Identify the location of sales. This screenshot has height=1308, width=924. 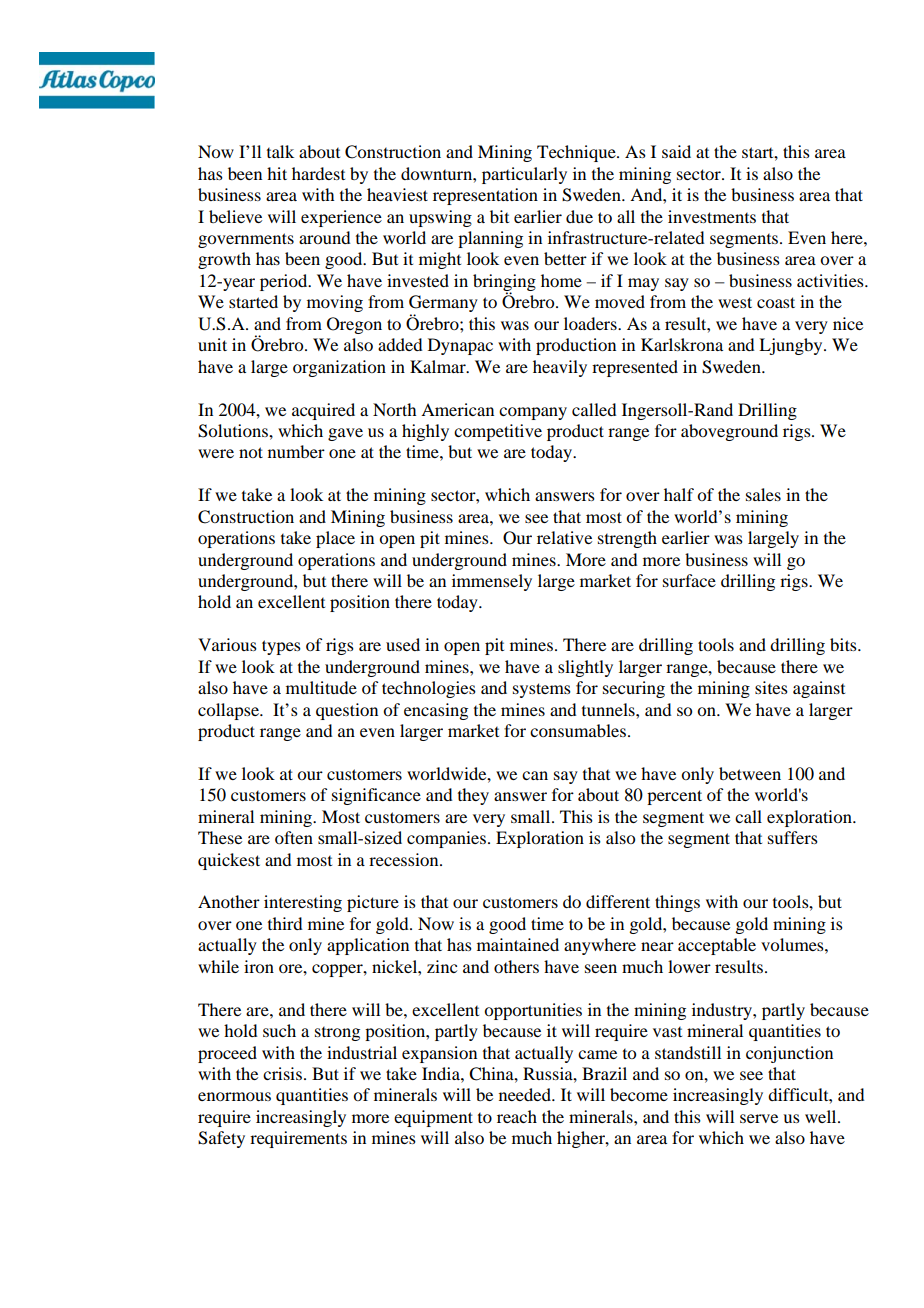
(763, 494).
